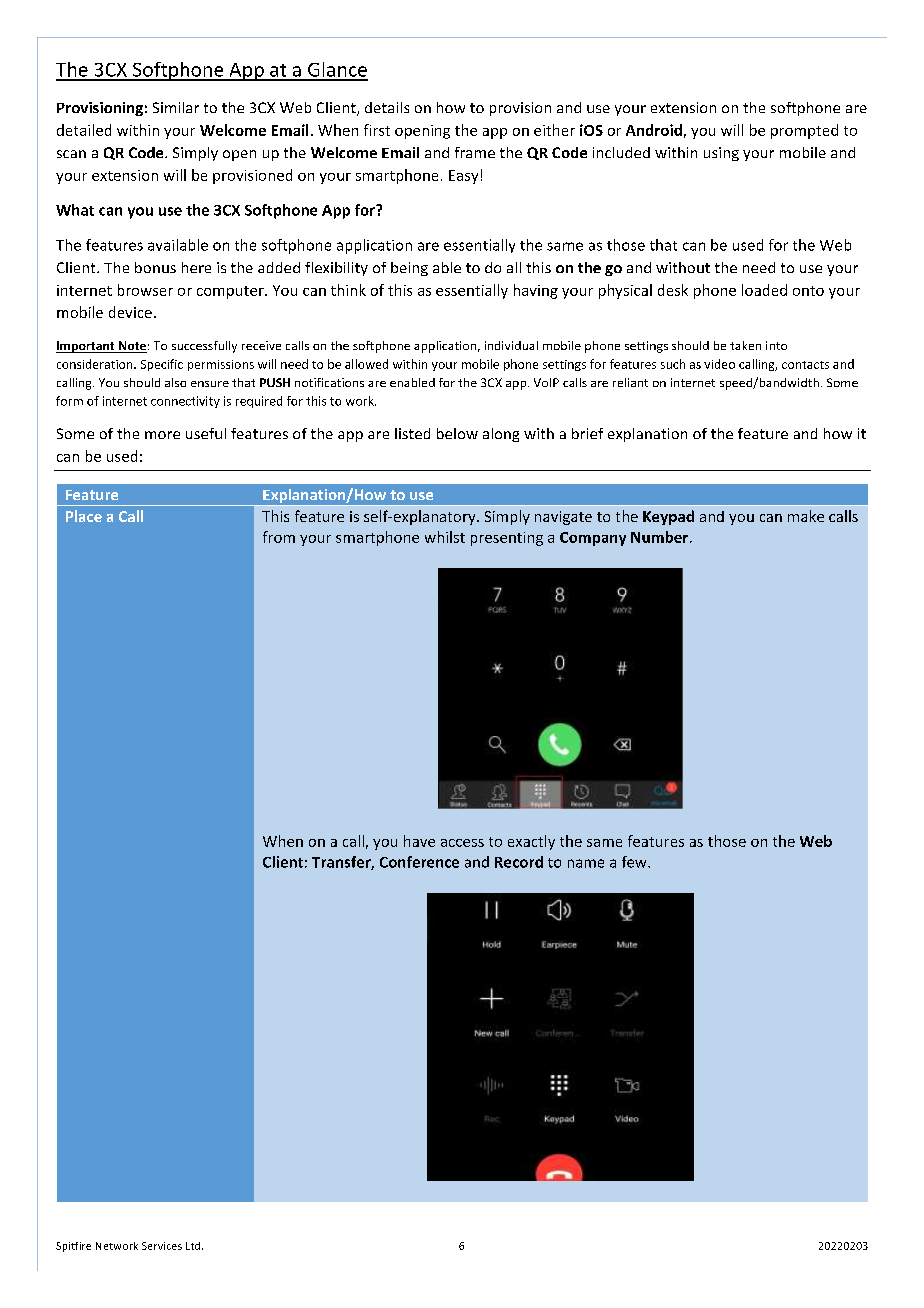  Describe the element at coordinates (457, 433) in the screenshot. I see `below` at that location.
